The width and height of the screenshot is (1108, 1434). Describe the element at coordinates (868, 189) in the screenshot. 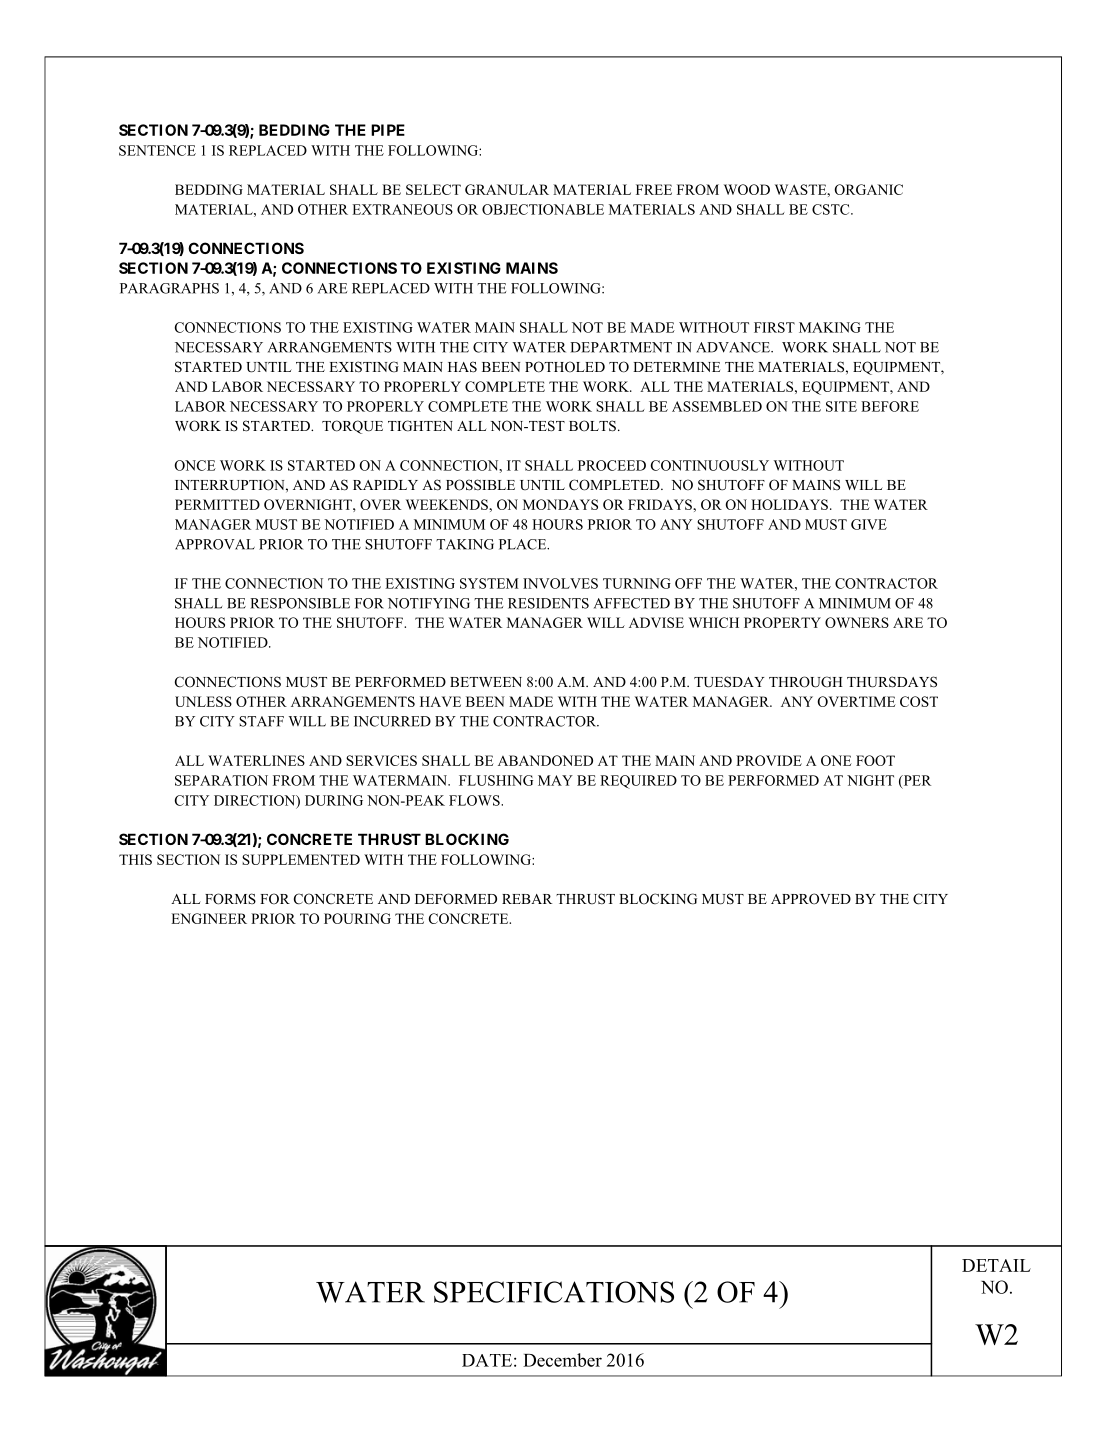

I see `ORGANIC` at that location.
